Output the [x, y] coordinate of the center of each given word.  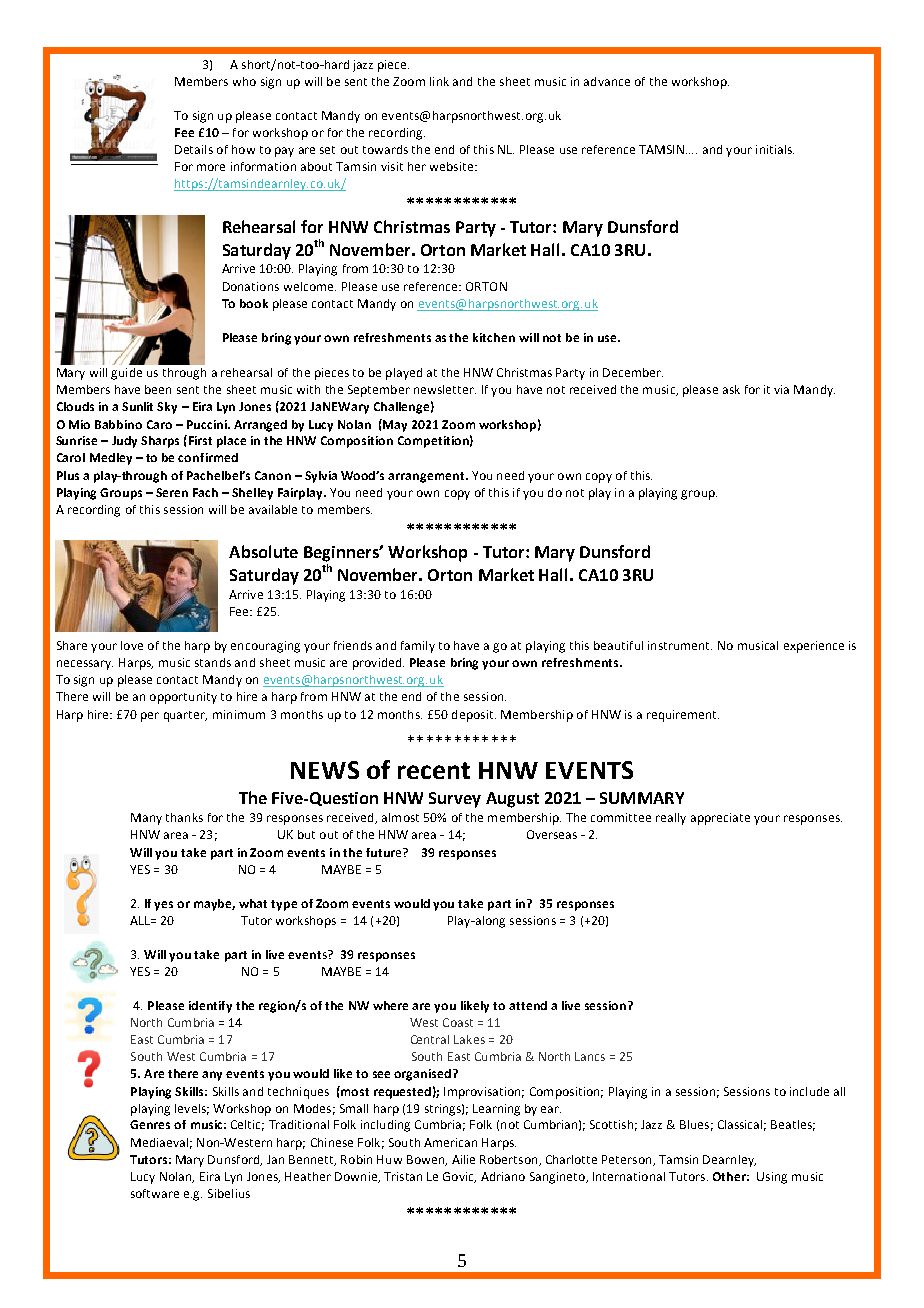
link [439, 81]
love [132, 645]
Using [772, 1178]
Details [194, 149]
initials [775, 149]
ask [731, 389]
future [385, 852]
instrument [680, 645]
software [155, 1193]
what [253, 903]
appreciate [720, 819]
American [450, 1142]
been [158, 389]
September [379, 391]
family [418, 647]
